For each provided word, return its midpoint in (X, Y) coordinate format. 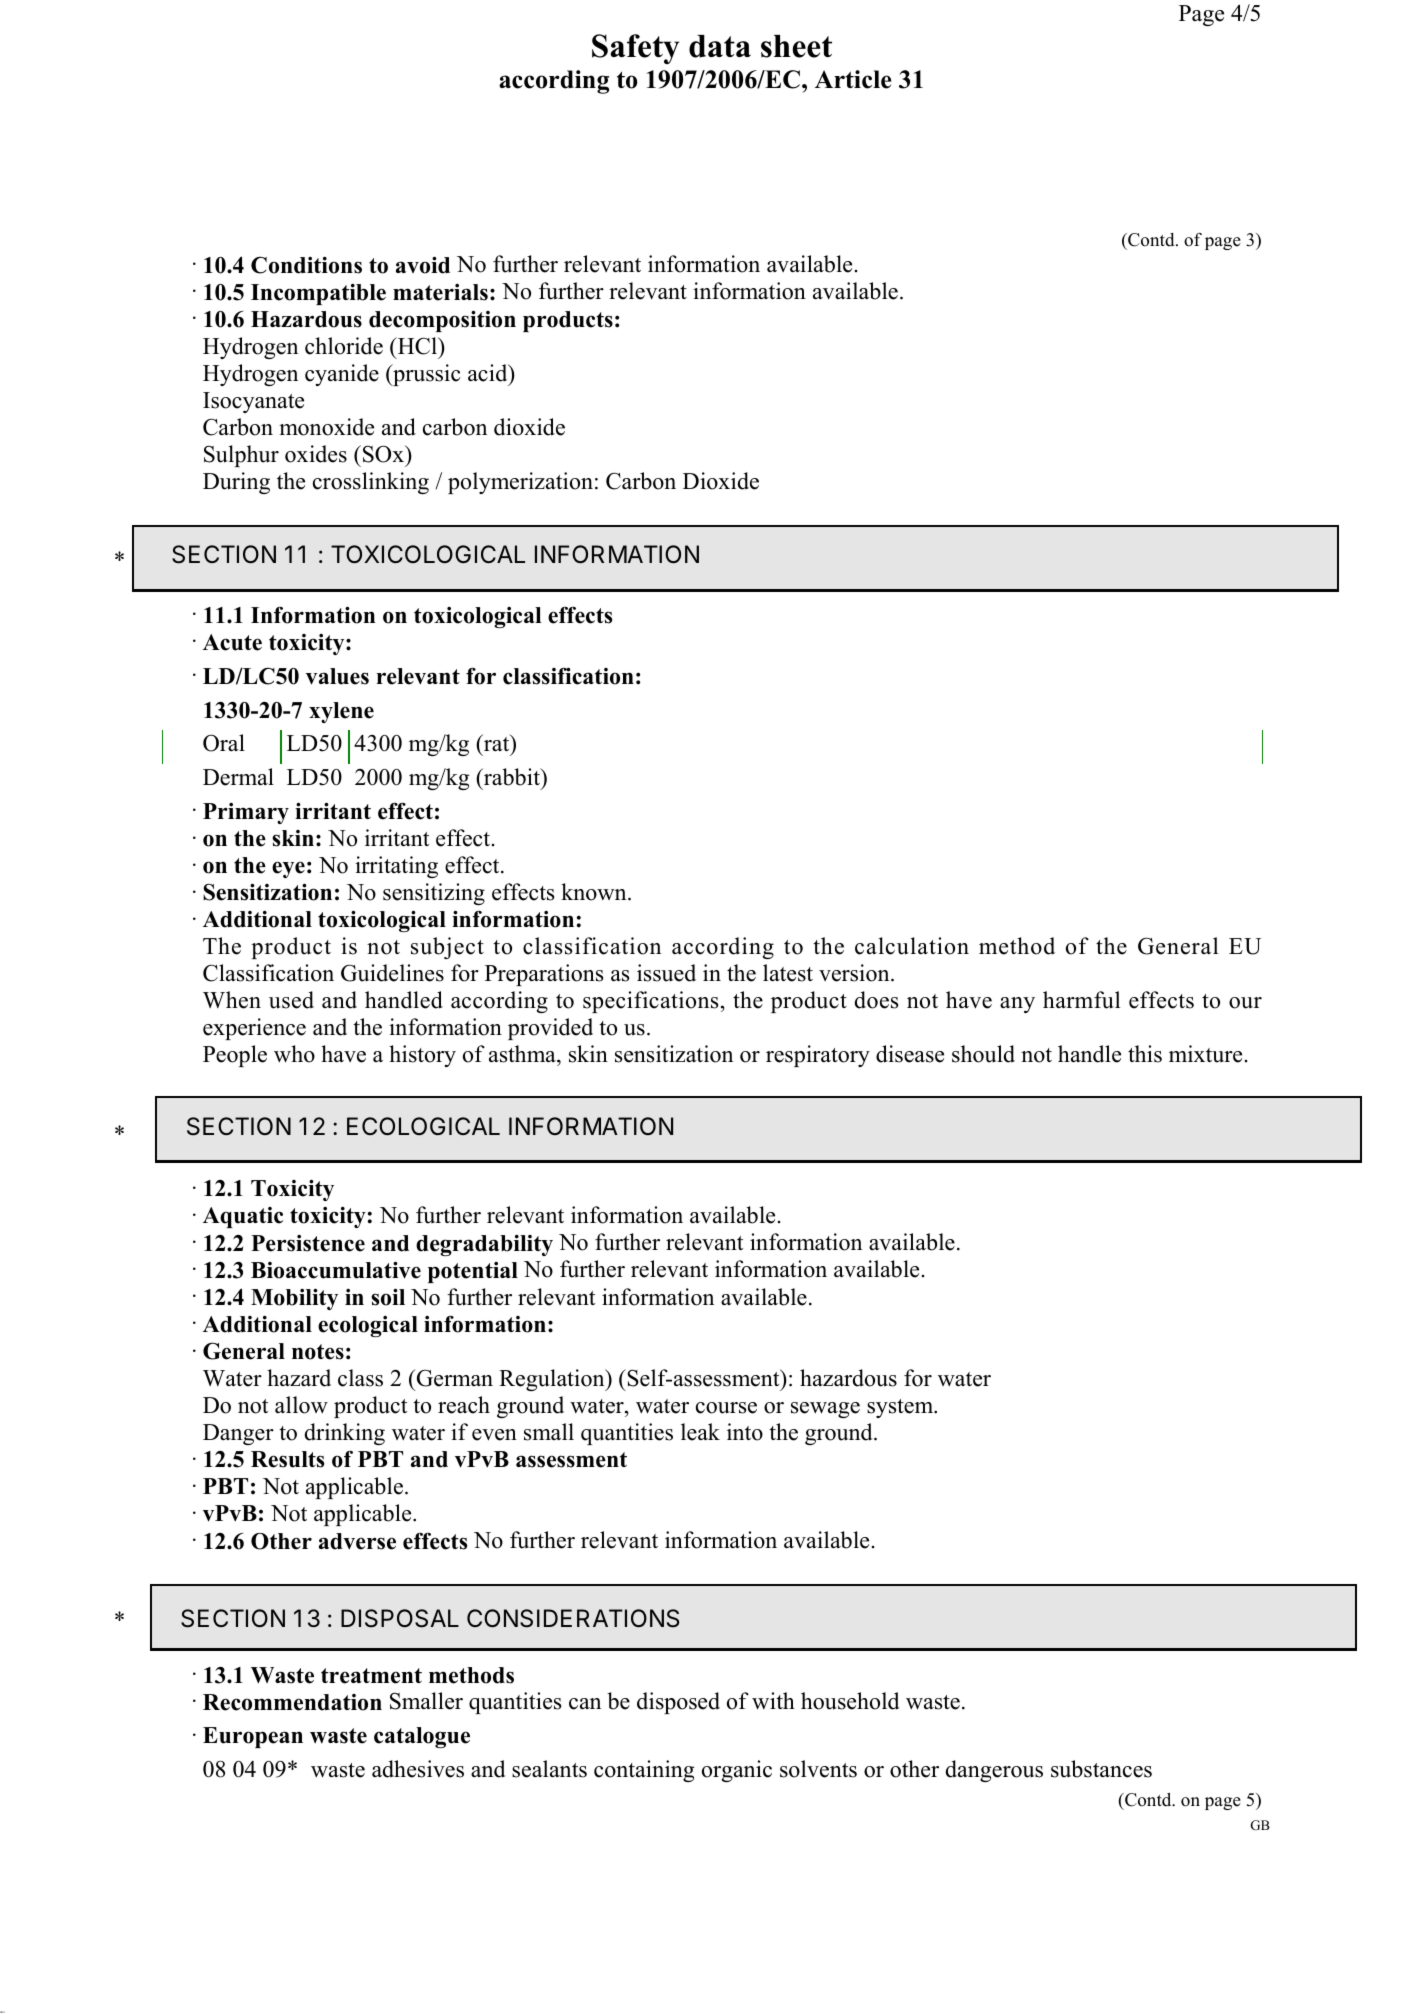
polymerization (520, 483)
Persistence (308, 1243)
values (337, 676)
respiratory (818, 1056)
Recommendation (292, 1702)
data (720, 46)
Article (853, 79)
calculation (912, 946)
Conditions (306, 265)
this (1145, 1054)
